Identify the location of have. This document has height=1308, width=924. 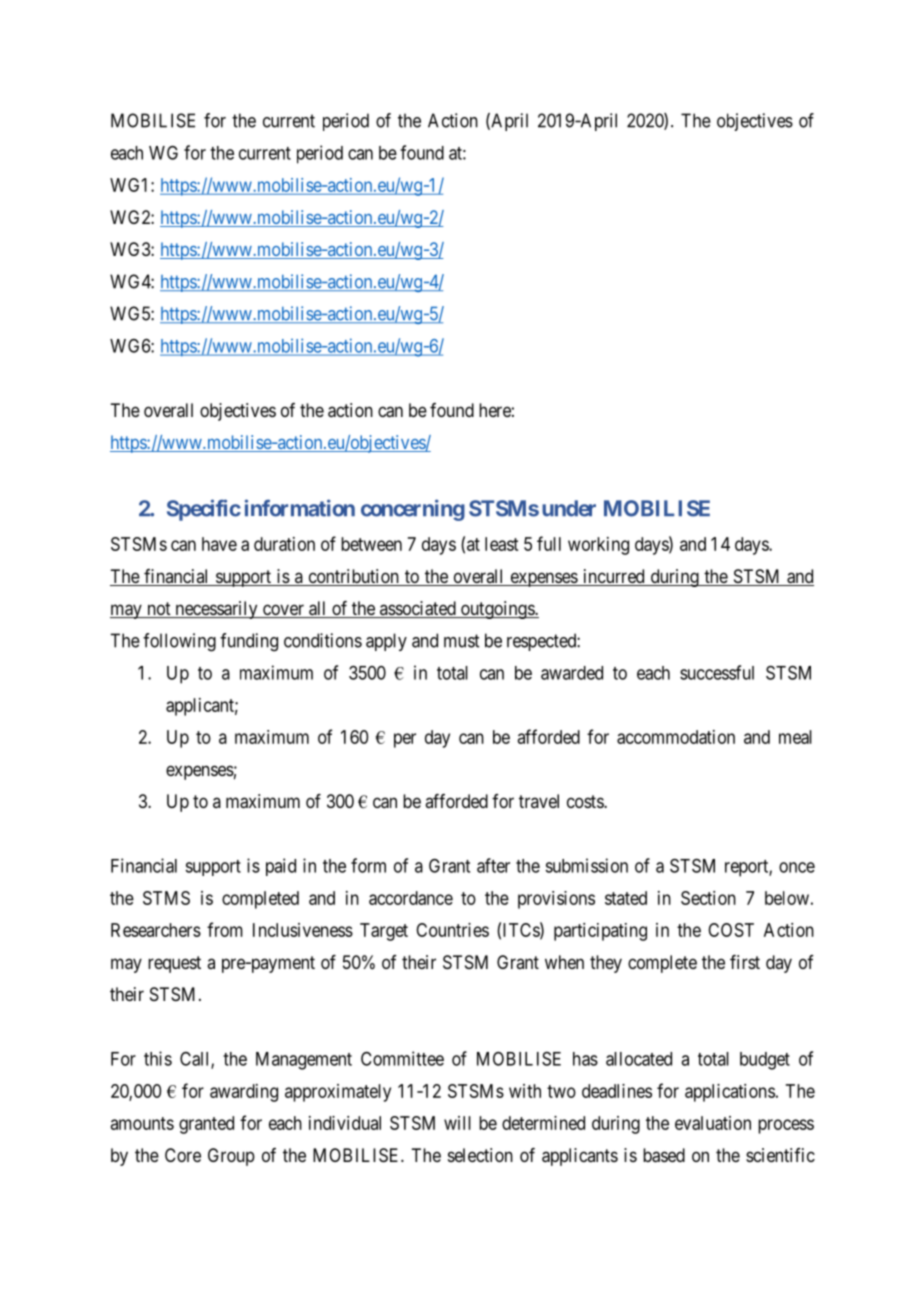
(219, 544).
